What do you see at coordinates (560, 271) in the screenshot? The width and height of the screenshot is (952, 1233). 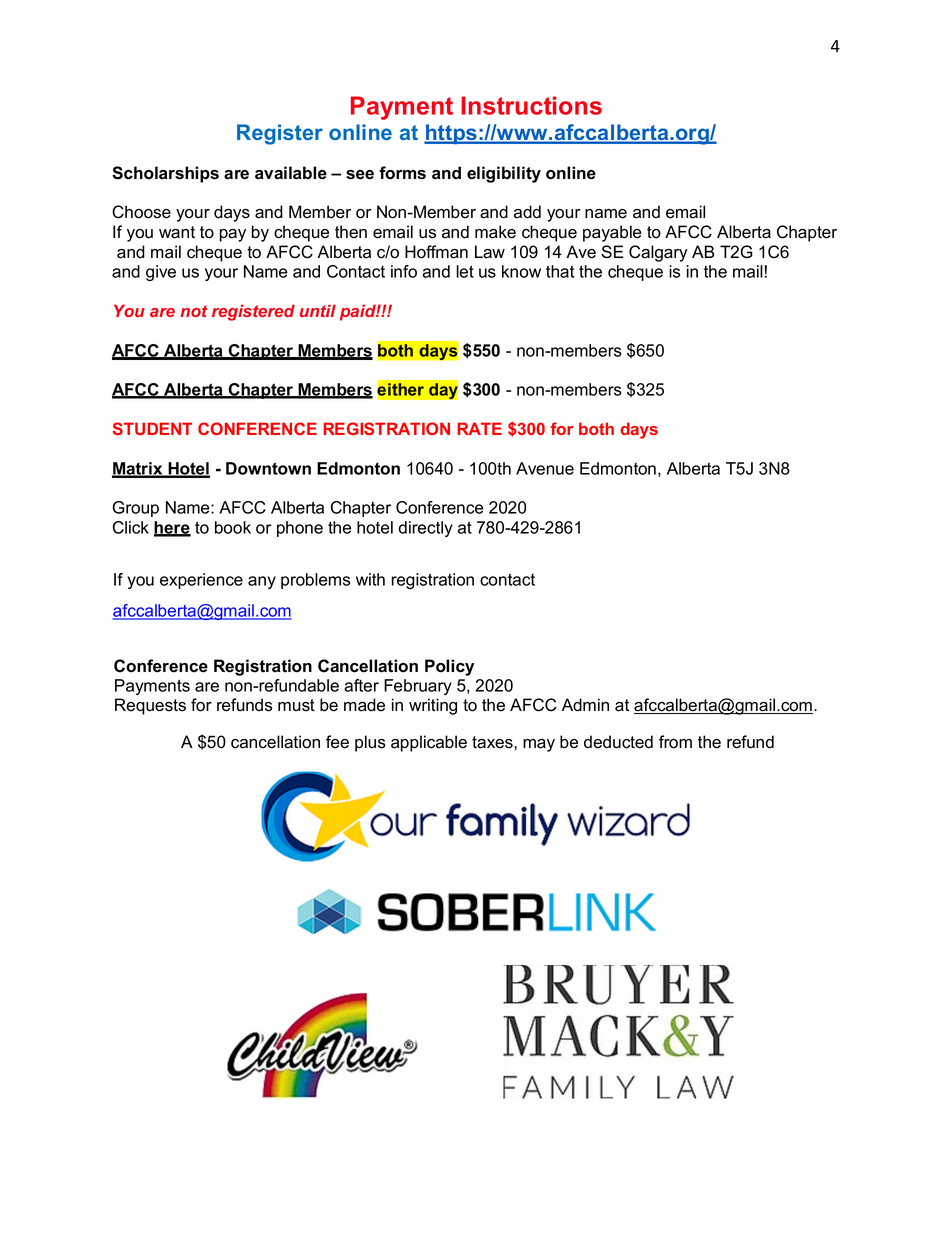 I see `that` at bounding box center [560, 271].
